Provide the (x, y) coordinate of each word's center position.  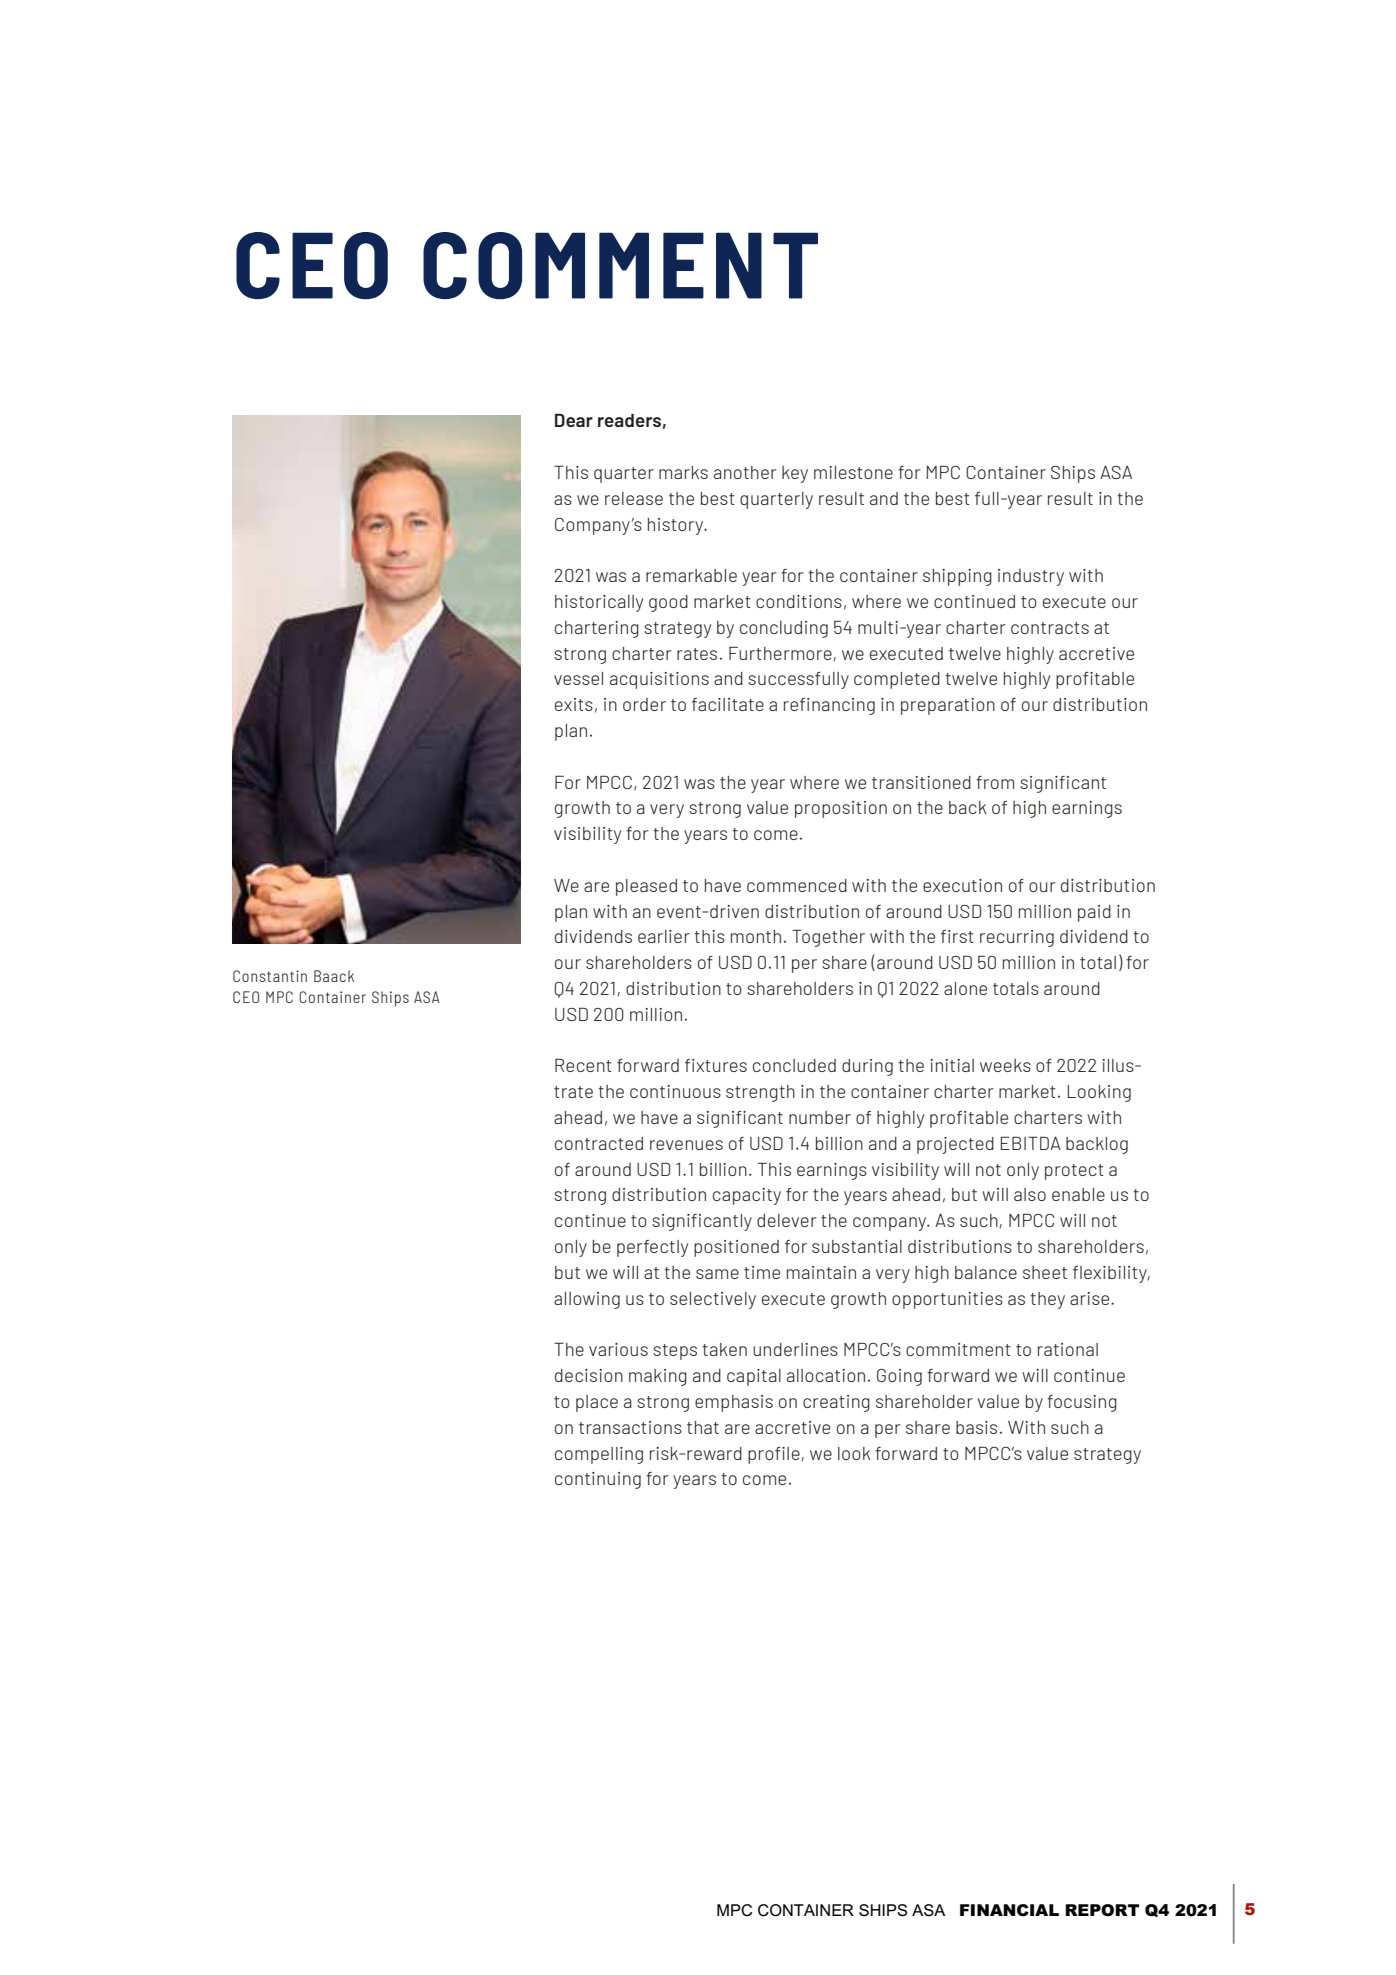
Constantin (270, 976)
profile (775, 1455)
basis (976, 1427)
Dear (574, 420)
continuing (598, 1480)
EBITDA (1031, 1143)
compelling (599, 1455)
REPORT (1102, 1910)
